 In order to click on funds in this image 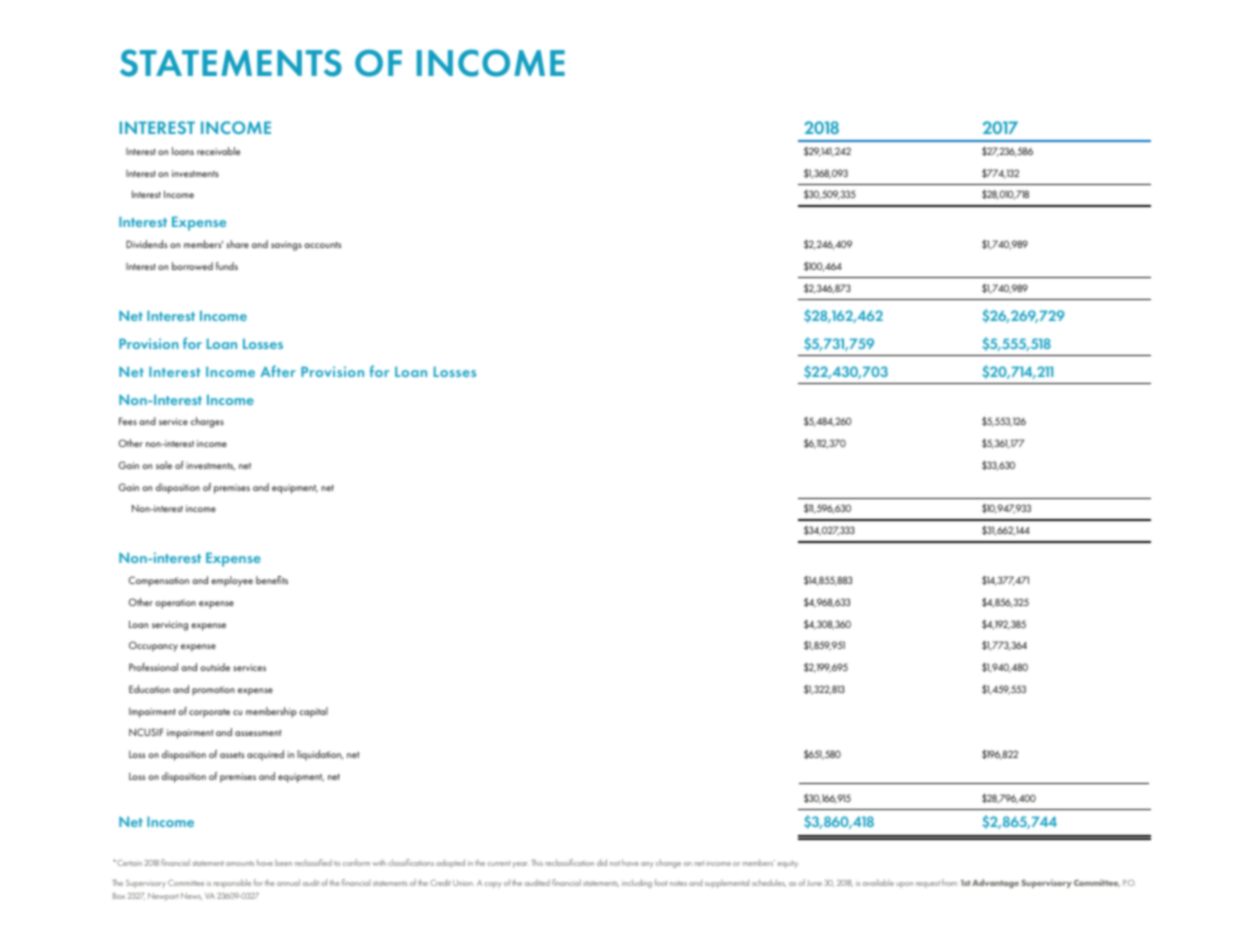, I will do `click(227, 266)`.
